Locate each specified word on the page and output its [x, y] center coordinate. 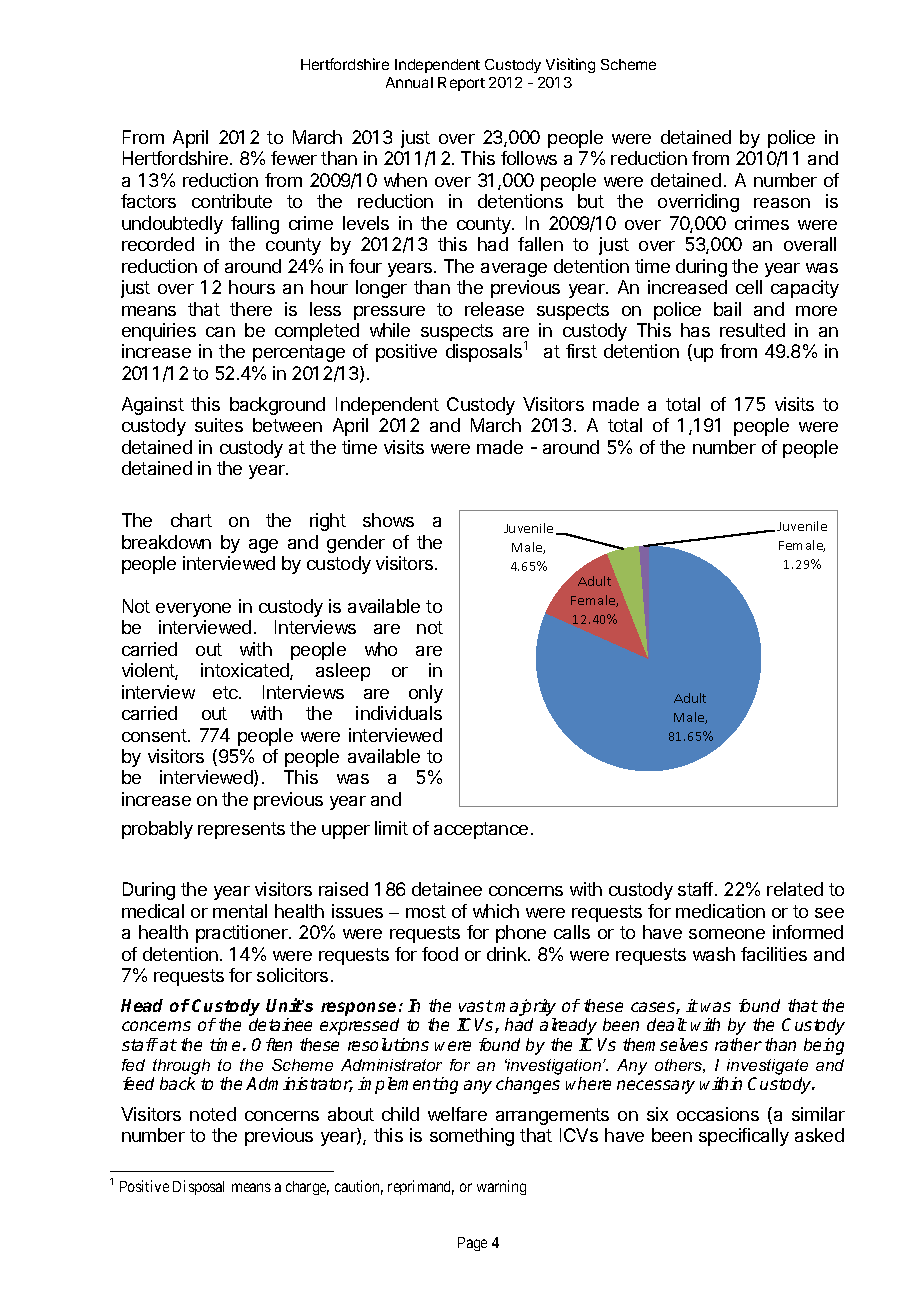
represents [241, 830]
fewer [294, 158]
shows [388, 520]
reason [782, 203]
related [795, 889]
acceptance [481, 830]
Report [461, 84]
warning [501, 1187]
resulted [752, 330]
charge [307, 1188]
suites [219, 425]
